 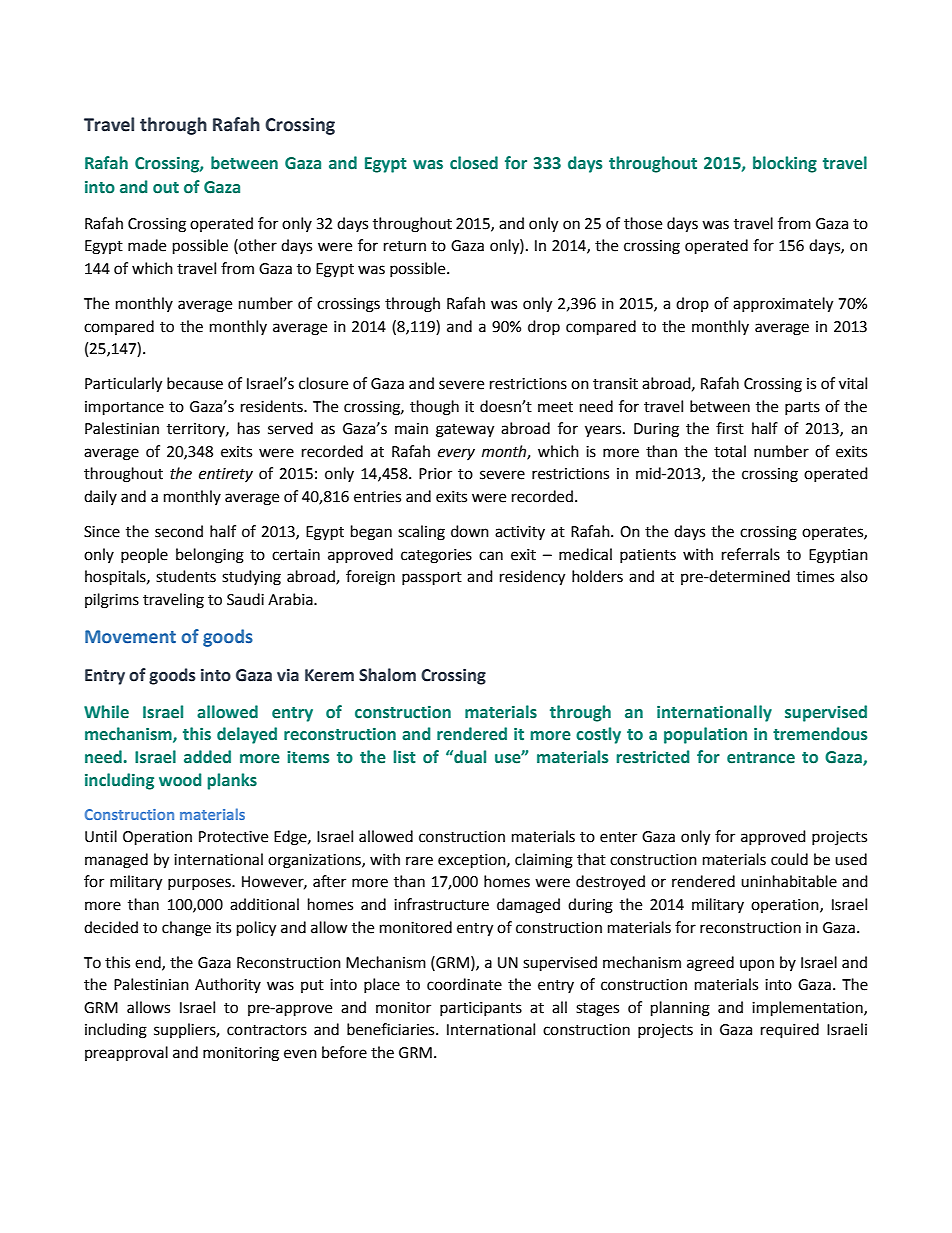 What do you see at coordinates (233, 837) in the screenshot?
I see `Protective` at bounding box center [233, 837].
